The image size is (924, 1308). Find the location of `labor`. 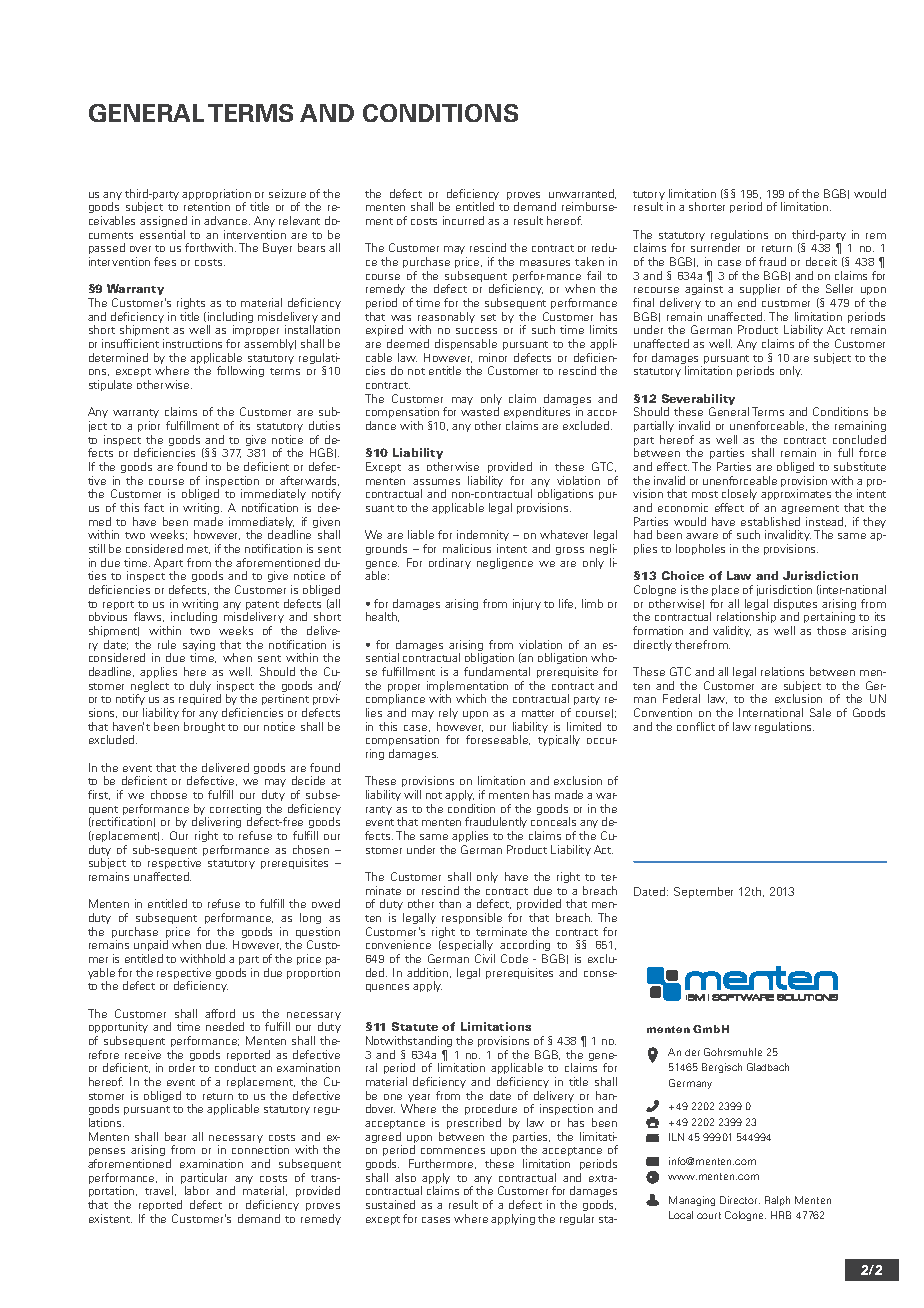

labor is located at coordinates (197, 1190).
